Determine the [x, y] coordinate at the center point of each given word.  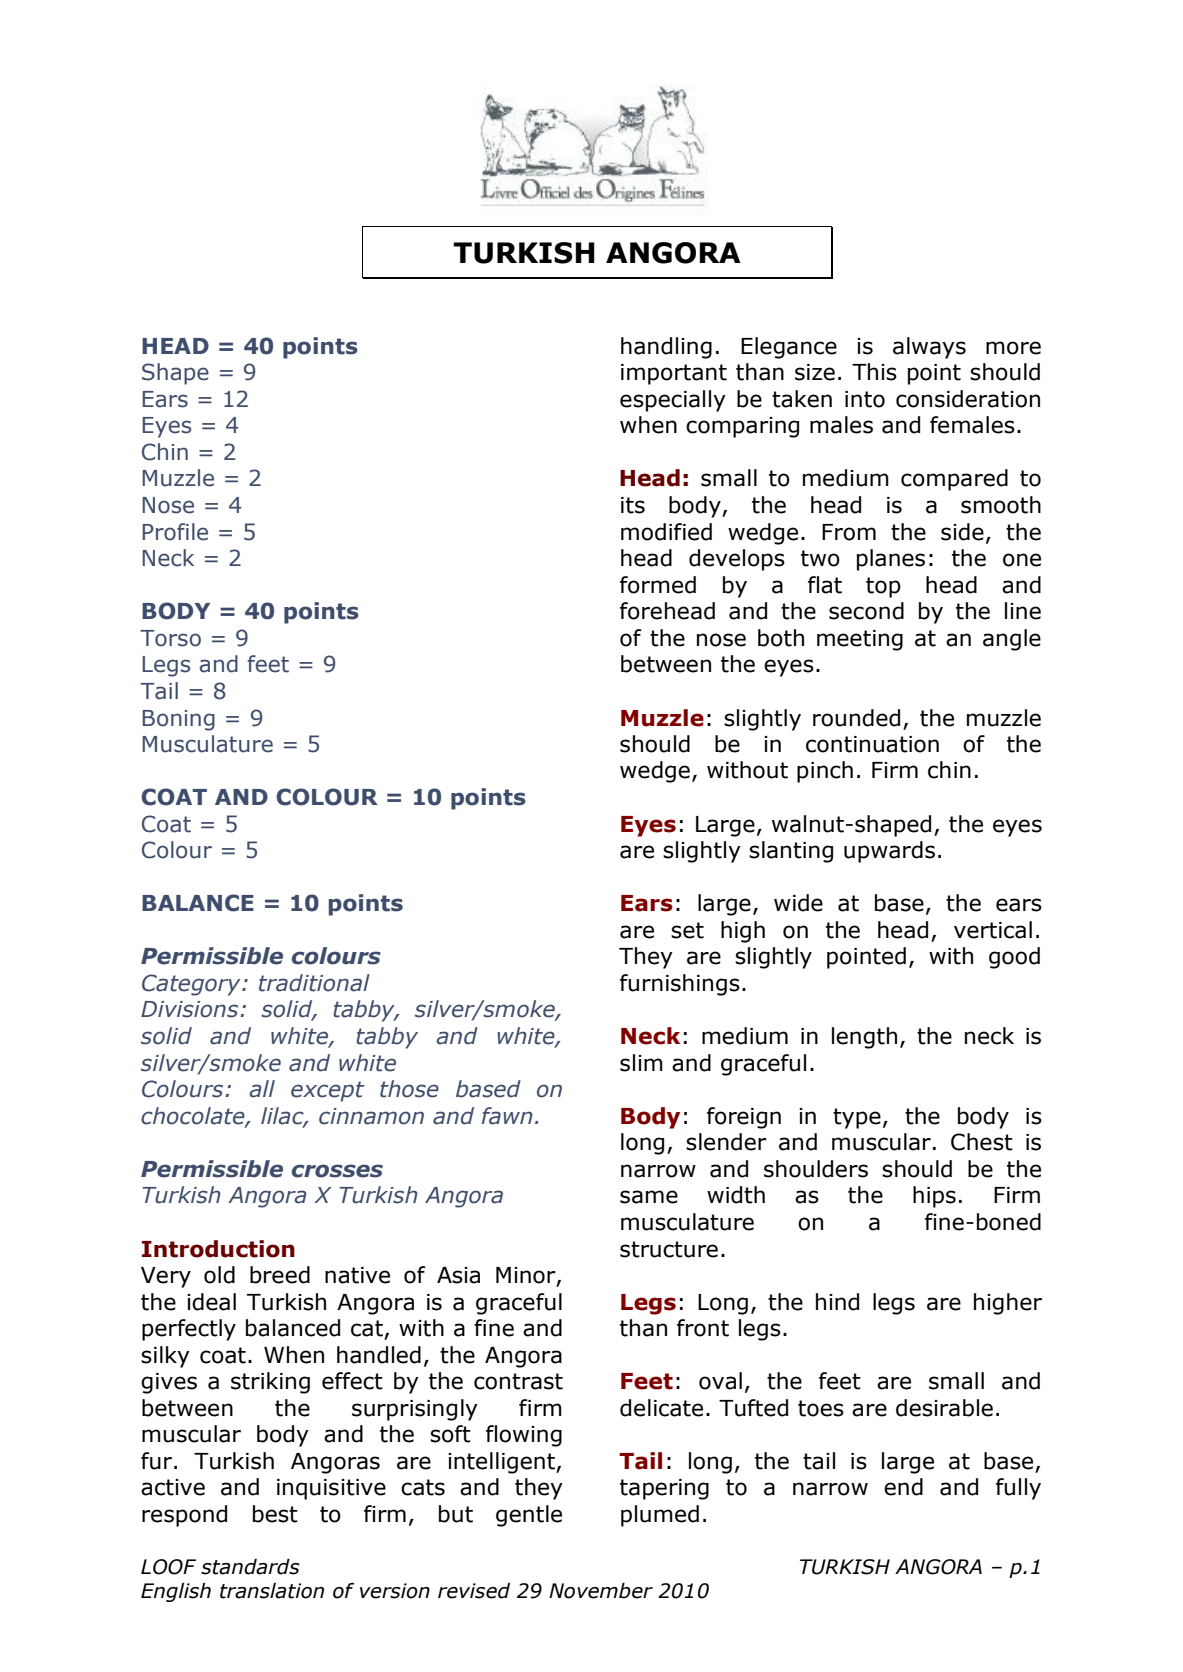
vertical [993, 930]
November [601, 1591]
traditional [314, 983]
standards [250, 1567]
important [674, 374]
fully [1018, 1489]
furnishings [680, 985]
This [874, 372]
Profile [175, 532]
